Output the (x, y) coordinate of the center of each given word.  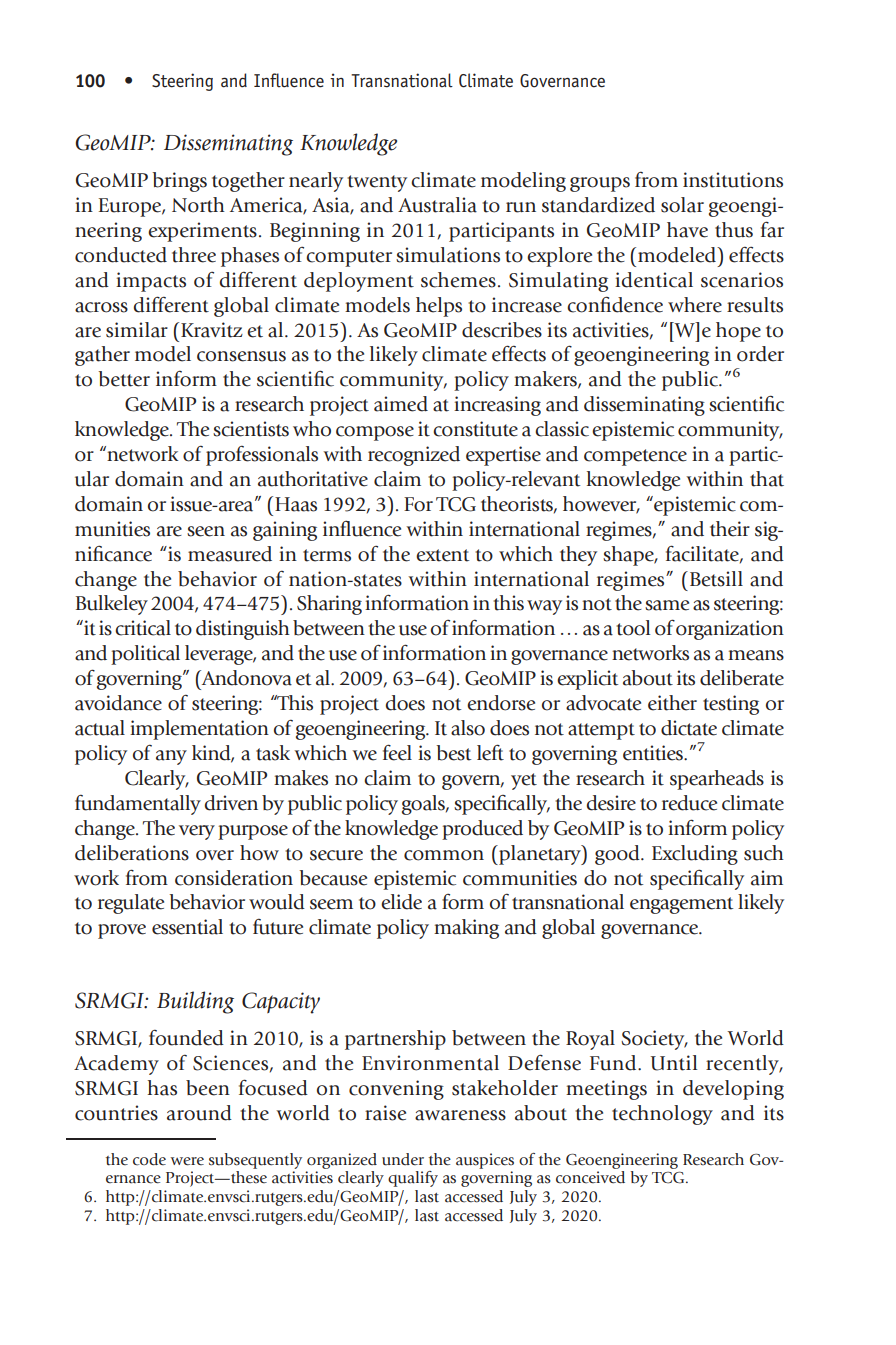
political (145, 655)
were (187, 1161)
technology (662, 1115)
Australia (437, 205)
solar (682, 205)
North (198, 205)
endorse (501, 703)
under (403, 1159)
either (672, 703)
